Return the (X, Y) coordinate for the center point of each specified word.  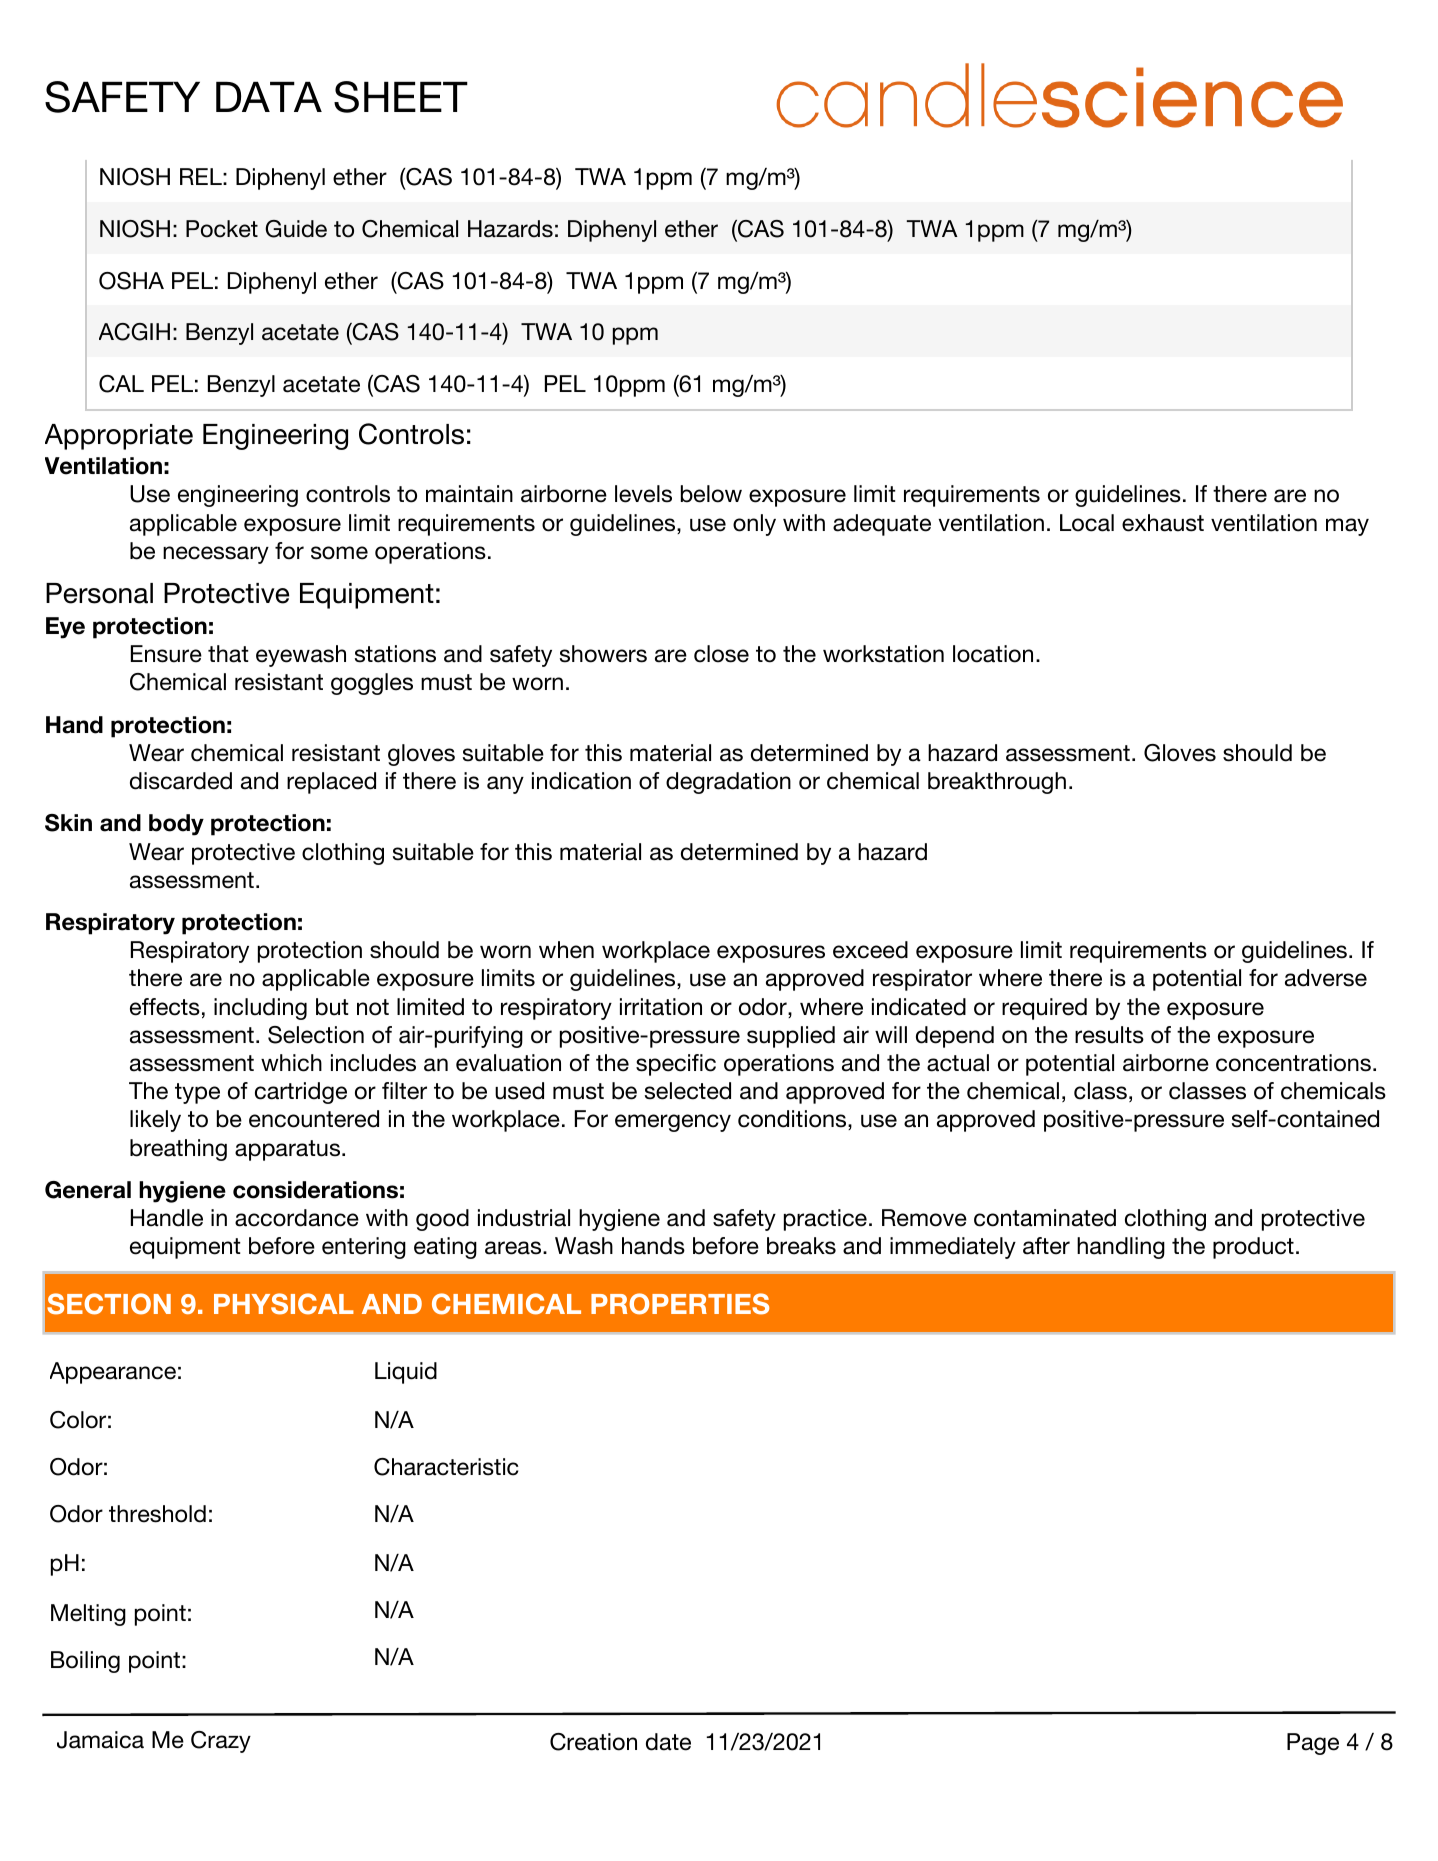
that (228, 654)
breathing (178, 1150)
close (721, 654)
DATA (269, 97)
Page (1313, 1744)
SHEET (401, 97)
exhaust (1163, 523)
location (993, 654)
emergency (673, 1123)
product (1253, 1248)
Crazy (221, 1742)
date (668, 1742)
